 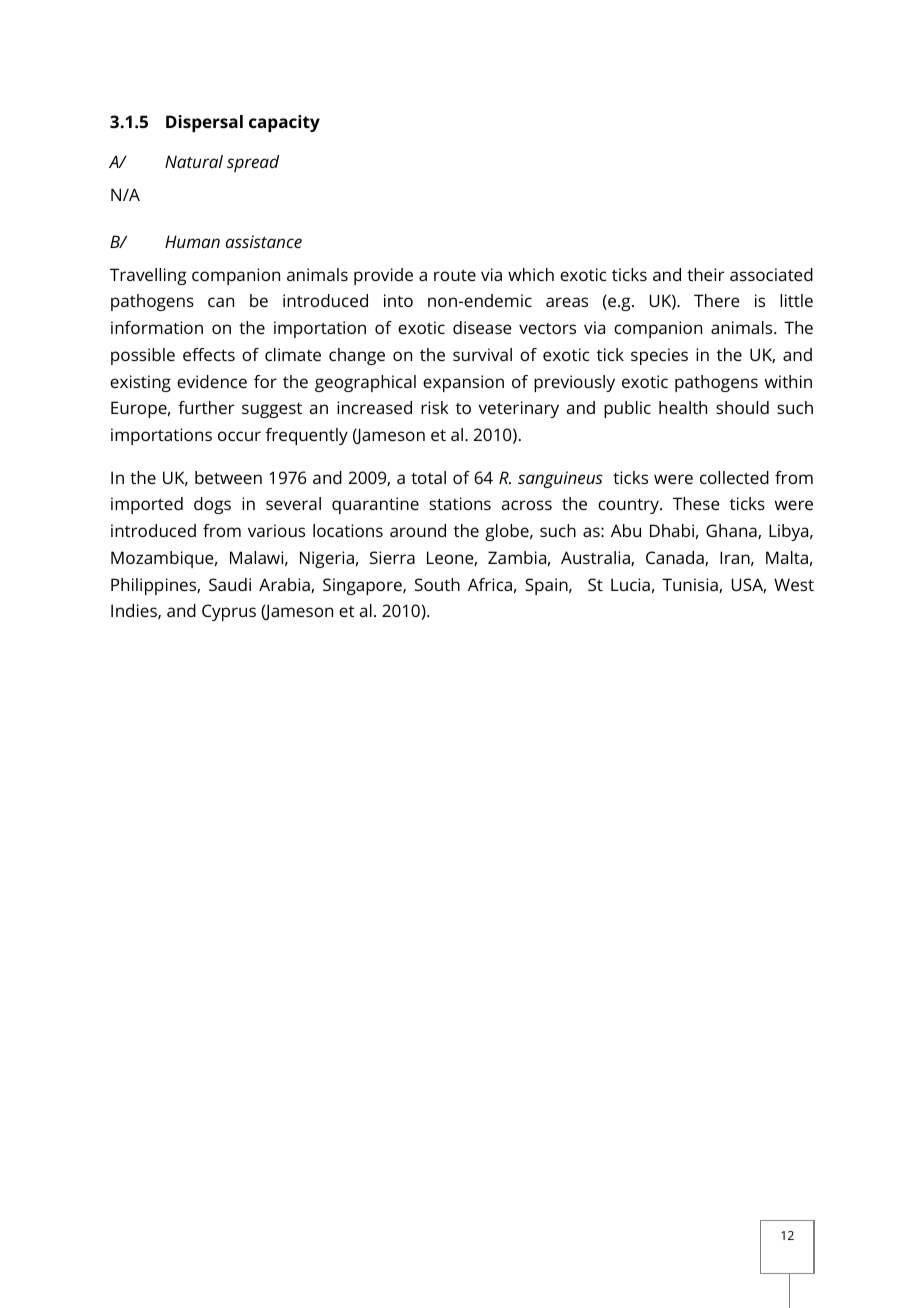 What do you see at coordinates (455, 275) in the page?
I see `route` at bounding box center [455, 275].
